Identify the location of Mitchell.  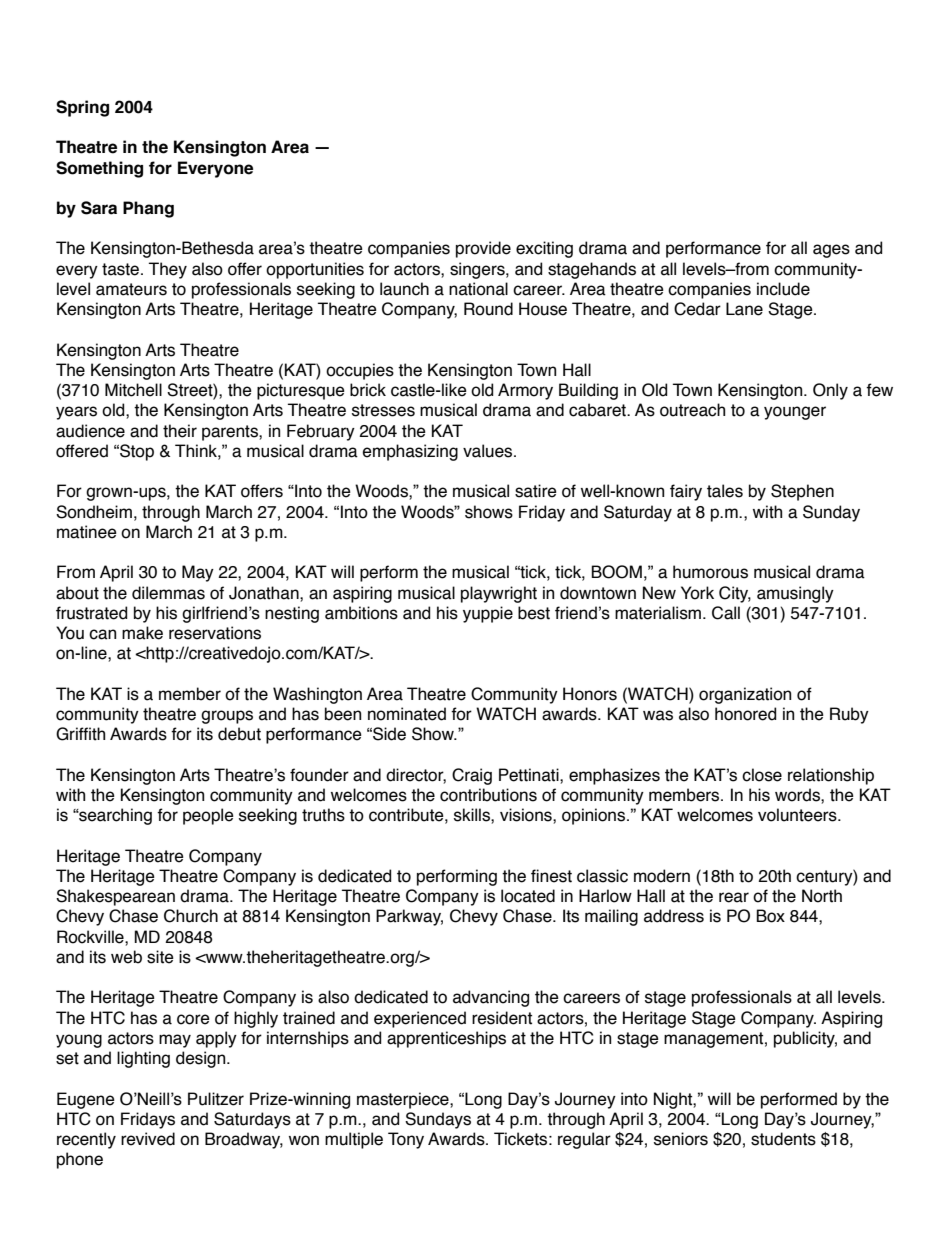
(133, 390).
